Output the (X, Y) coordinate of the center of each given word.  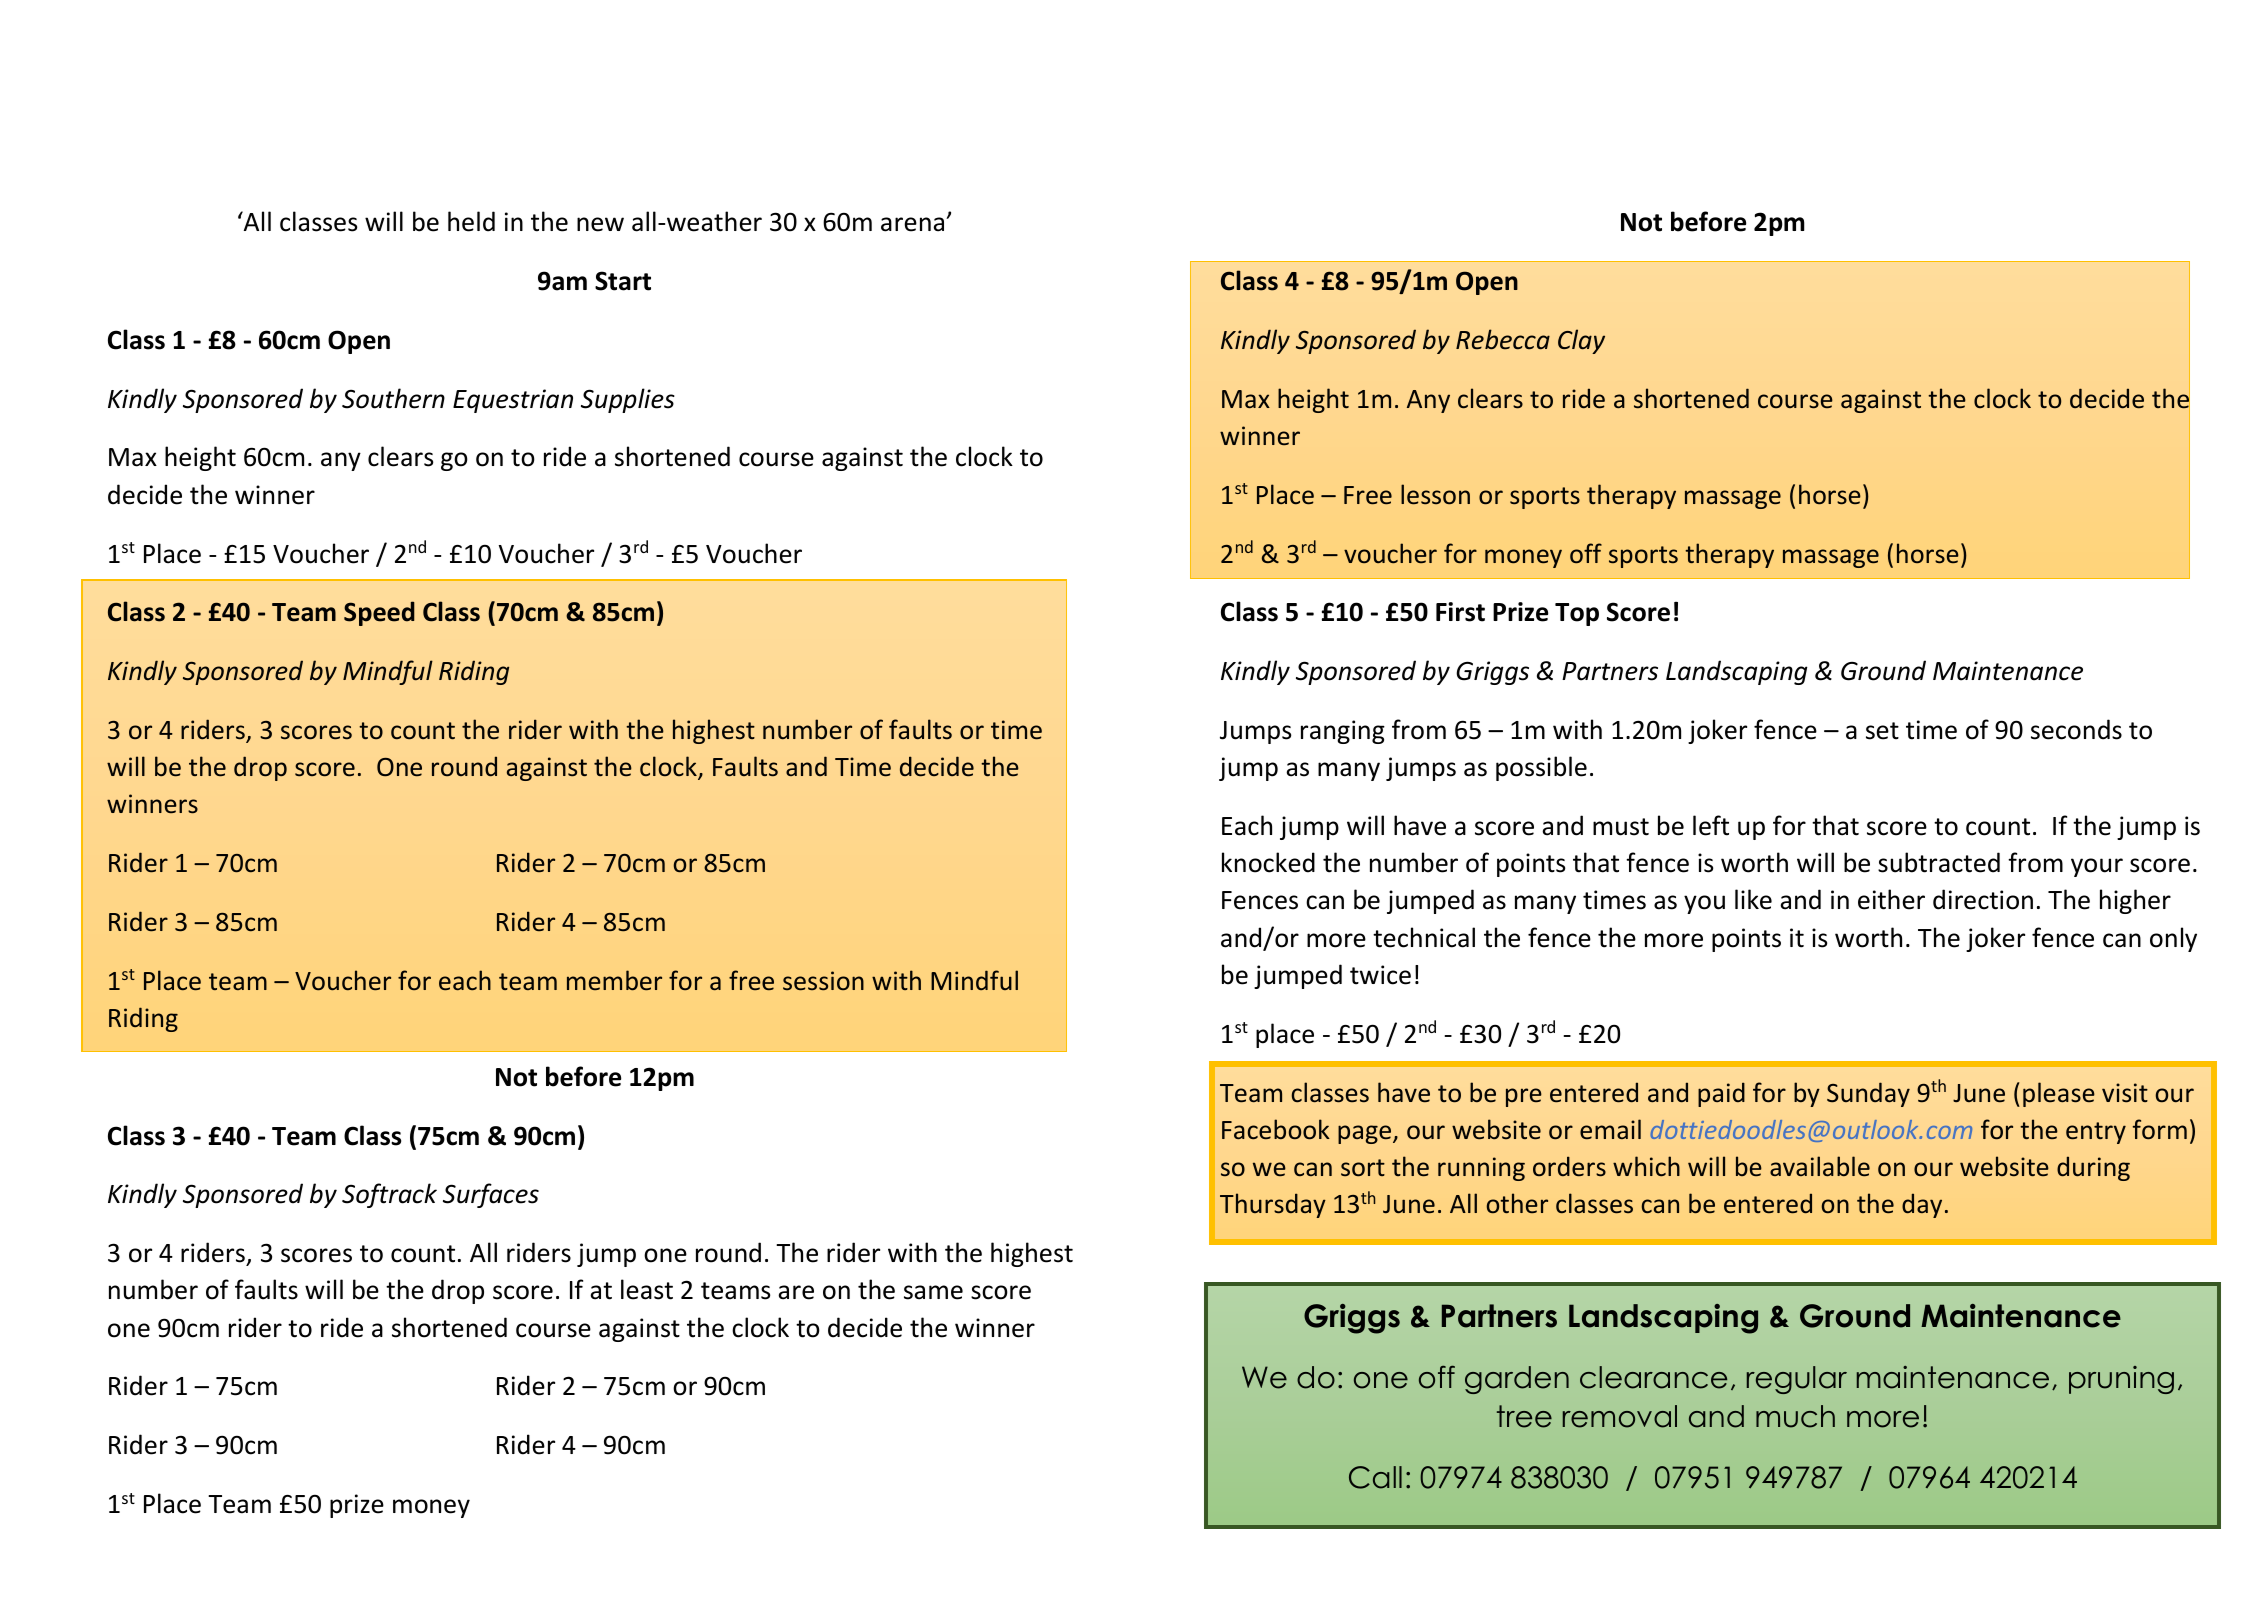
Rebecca (1503, 339)
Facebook (1276, 1129)
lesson (1435, 494)
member (614, 980)
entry (2096, 1133)
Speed (379, 613)
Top (1577, 614)
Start (623, 281)
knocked (1268, 862)
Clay (1581, 341)
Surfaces (491, 1195)
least (647, 1289)
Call (1375, 1477)
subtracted (1939, 862)
